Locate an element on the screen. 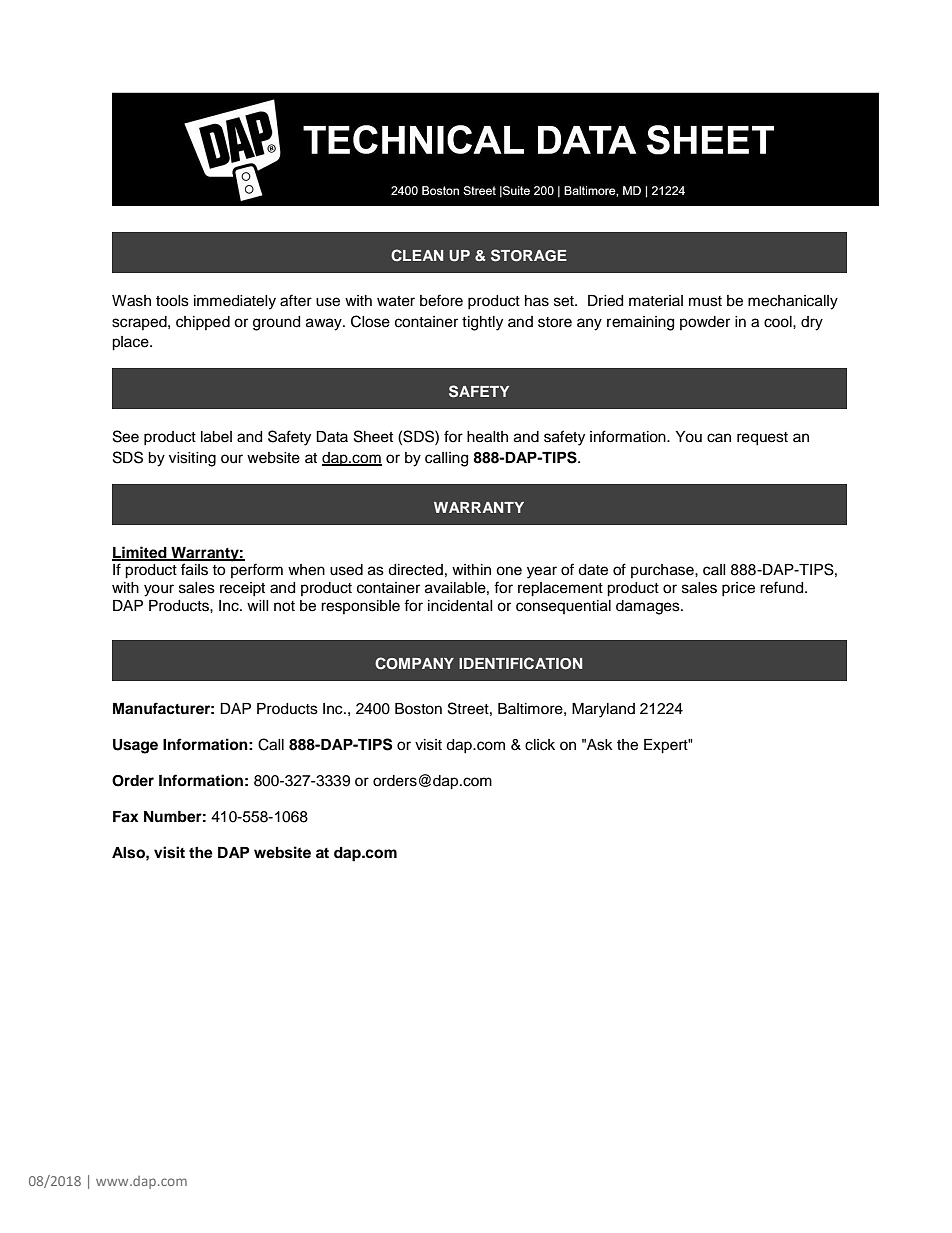 The image size is (952, 1233). health is located at coordinates (487, 437).
